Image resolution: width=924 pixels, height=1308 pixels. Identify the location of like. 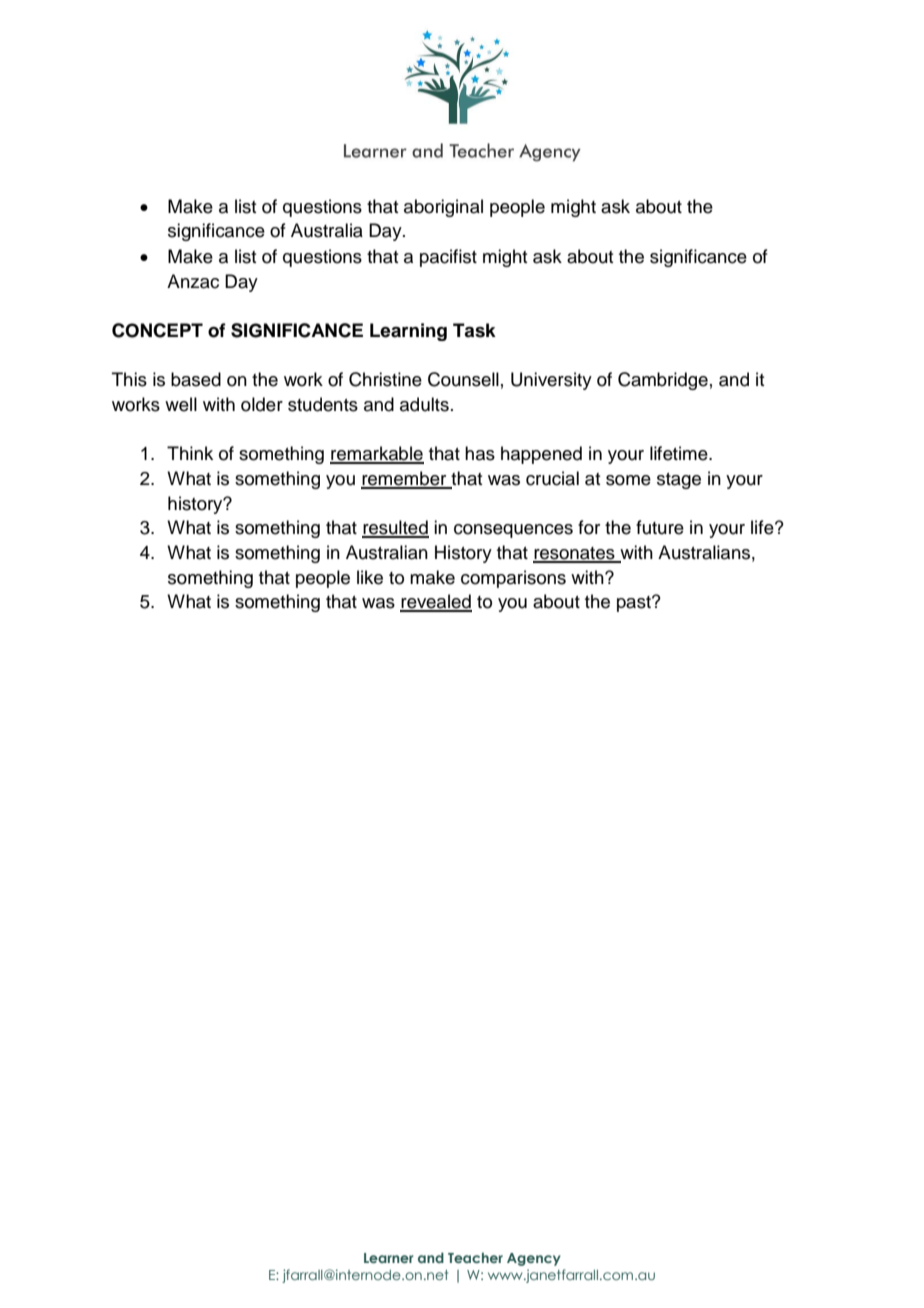
(370, 577).
